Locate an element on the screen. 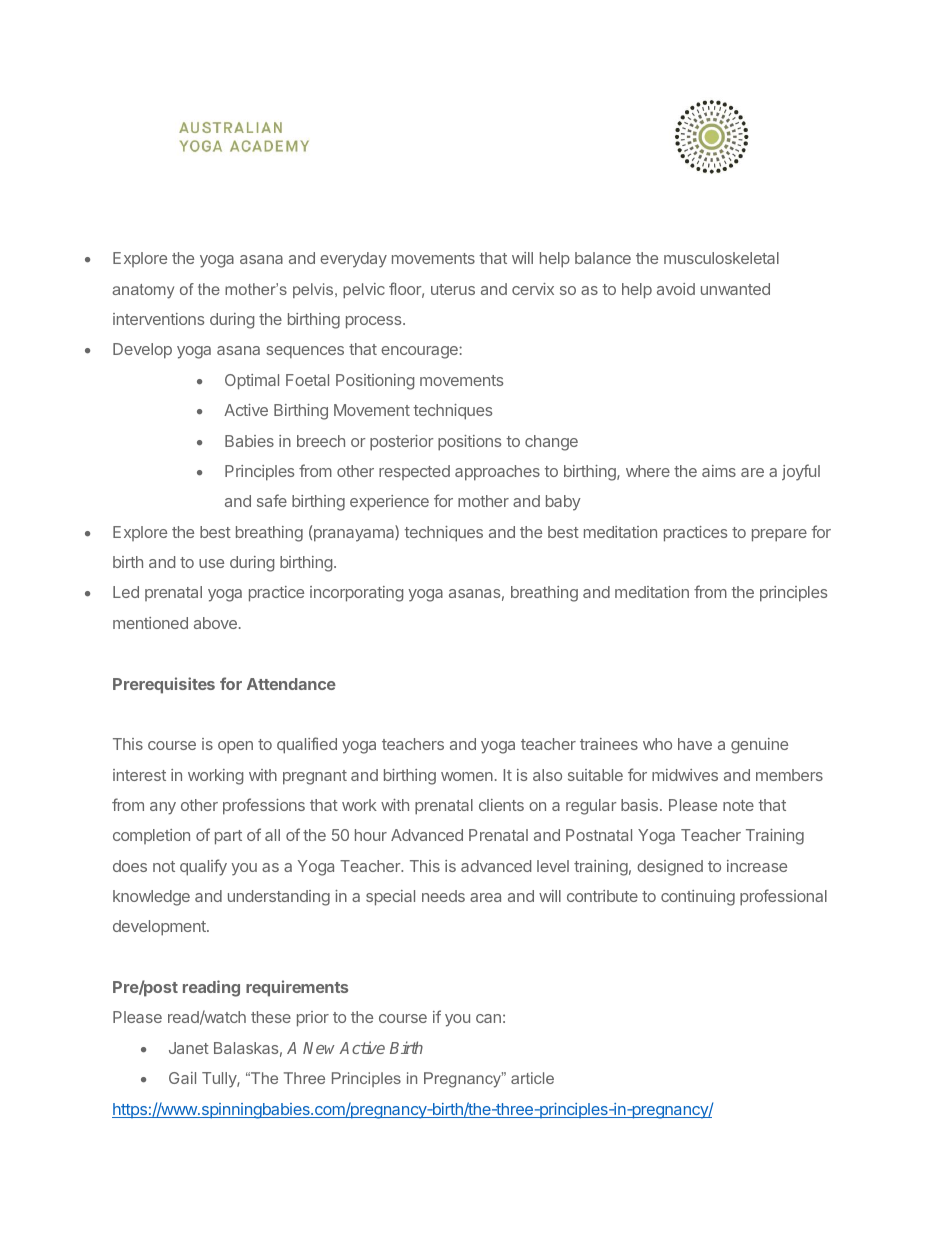 This screenshot has width=952, height=1233. article is located at coordinates (532, 1078).
